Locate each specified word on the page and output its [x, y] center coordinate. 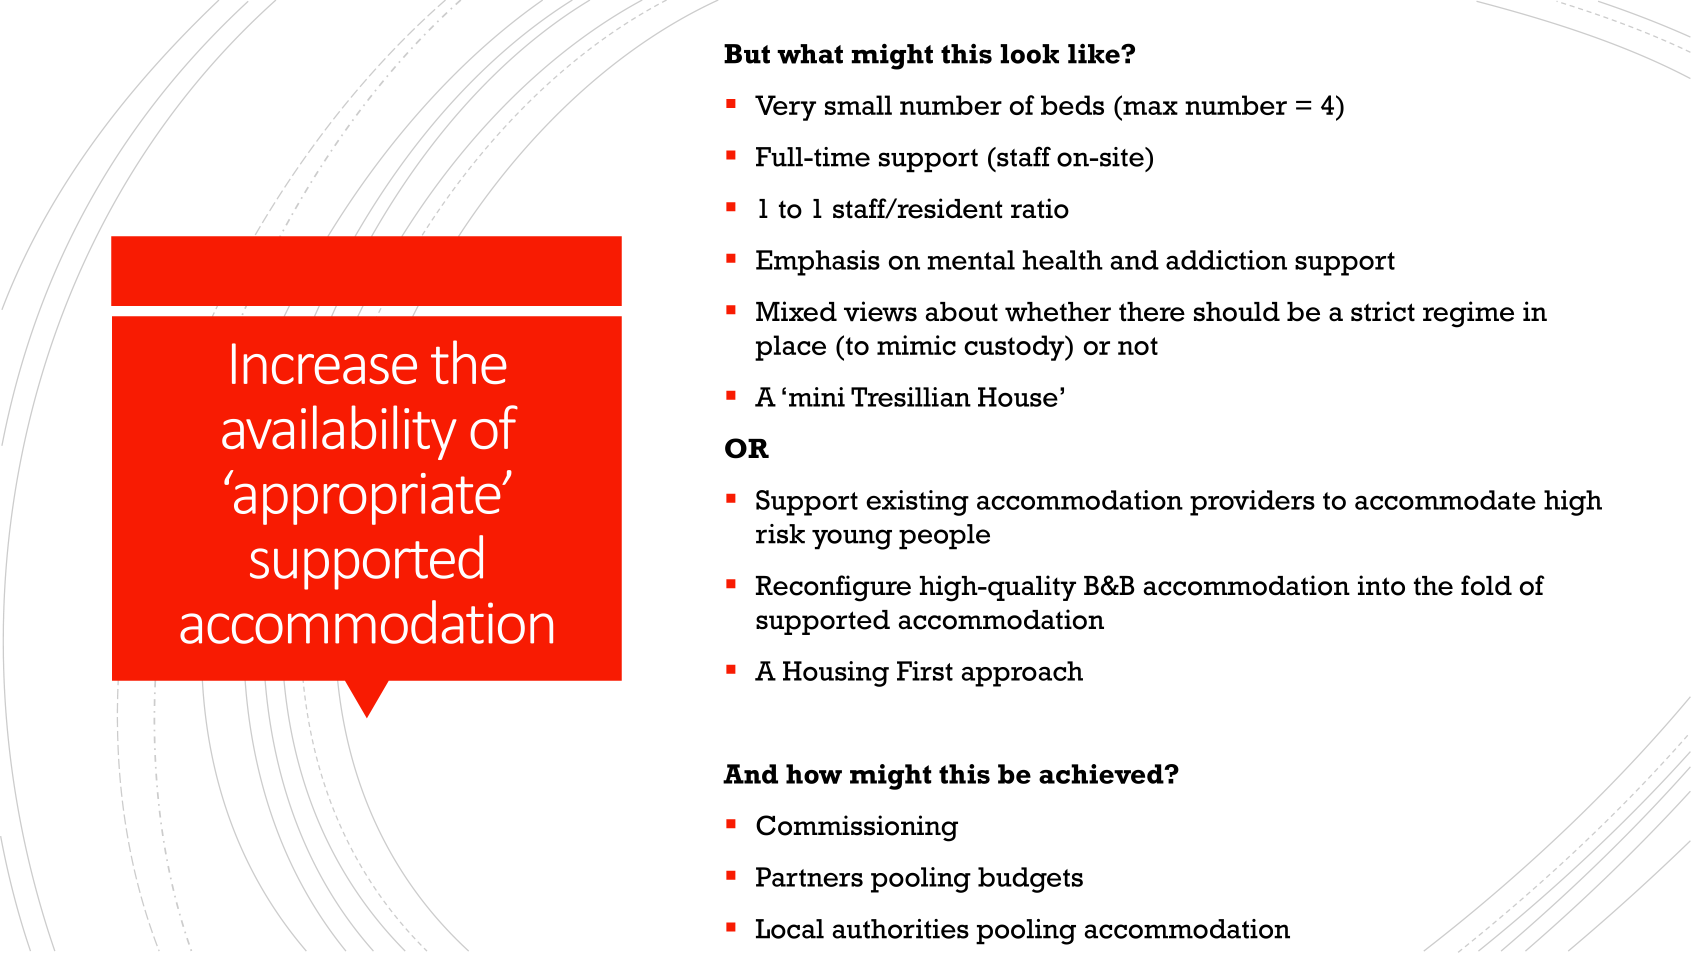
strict [1383, 311]
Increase [324, 363]
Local [790, 929]
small [858, 105]
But [747, 54]
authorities [901, 929]
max [1150, 108]
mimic [916, 345]
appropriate [367, 497]
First [925, 671]
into [1381, 585]
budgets [1030, 880]
